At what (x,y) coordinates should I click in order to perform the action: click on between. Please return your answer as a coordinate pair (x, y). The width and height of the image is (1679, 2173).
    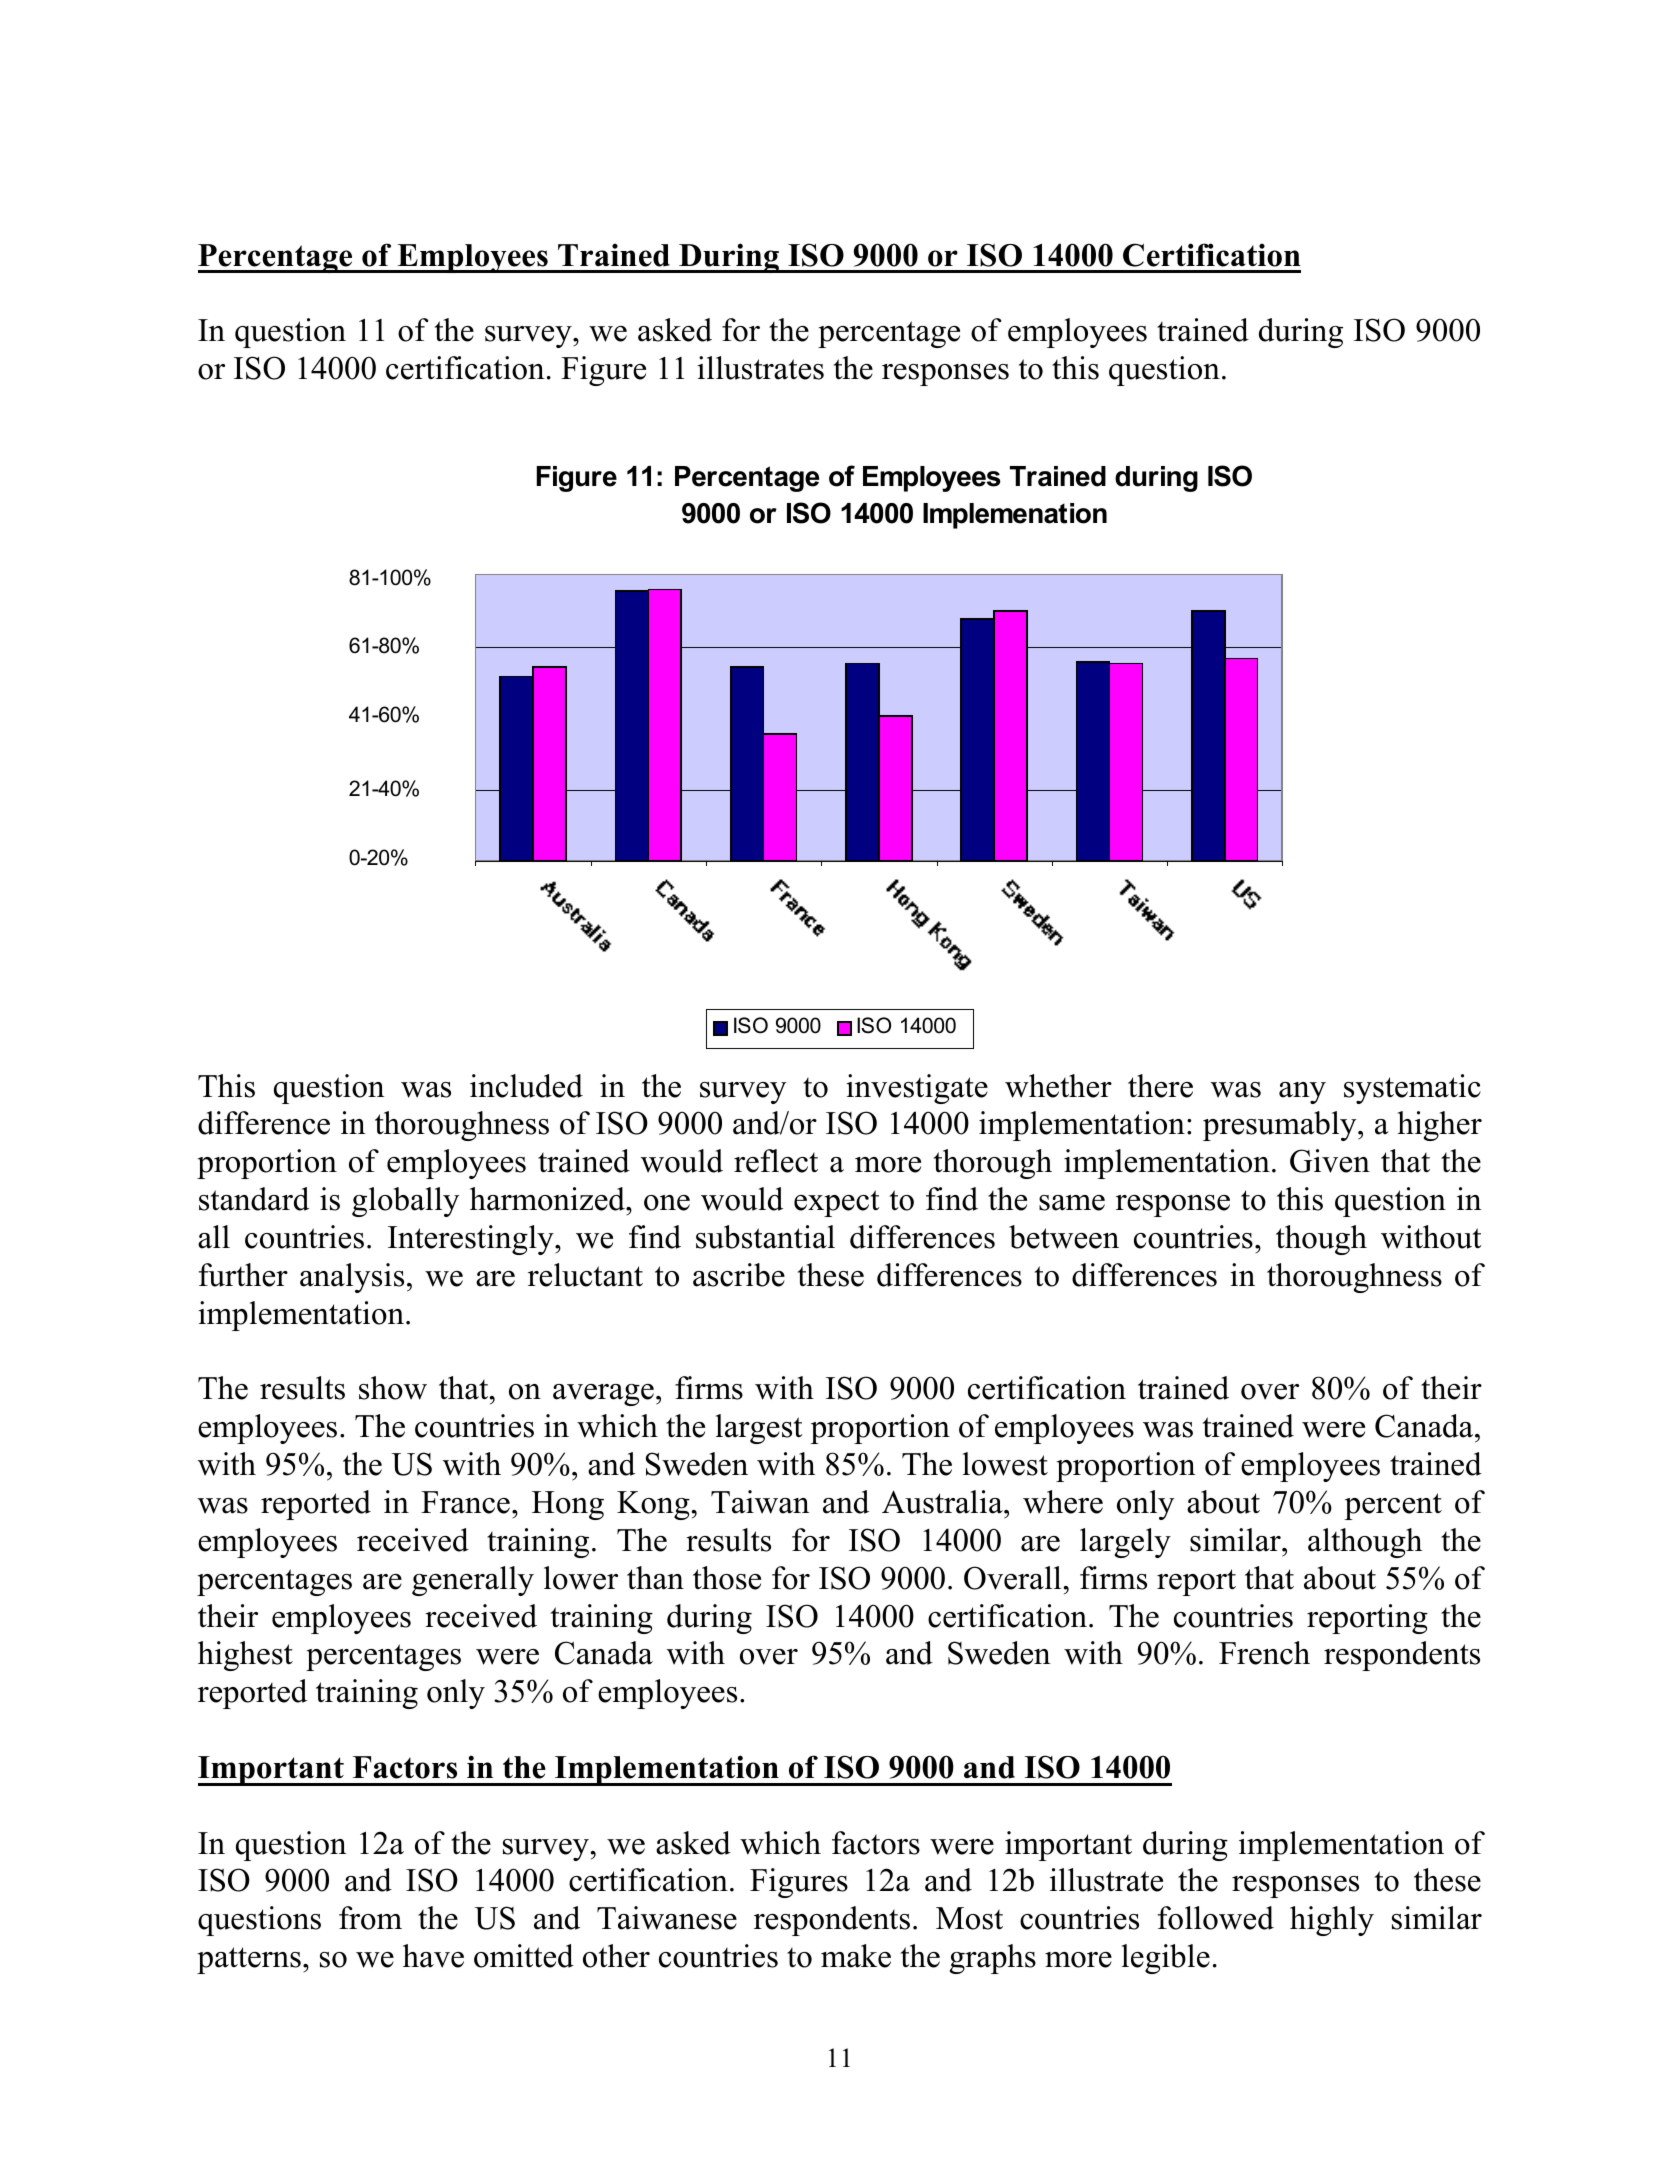
    Looking at the image, I should click on (1064, 1237).
